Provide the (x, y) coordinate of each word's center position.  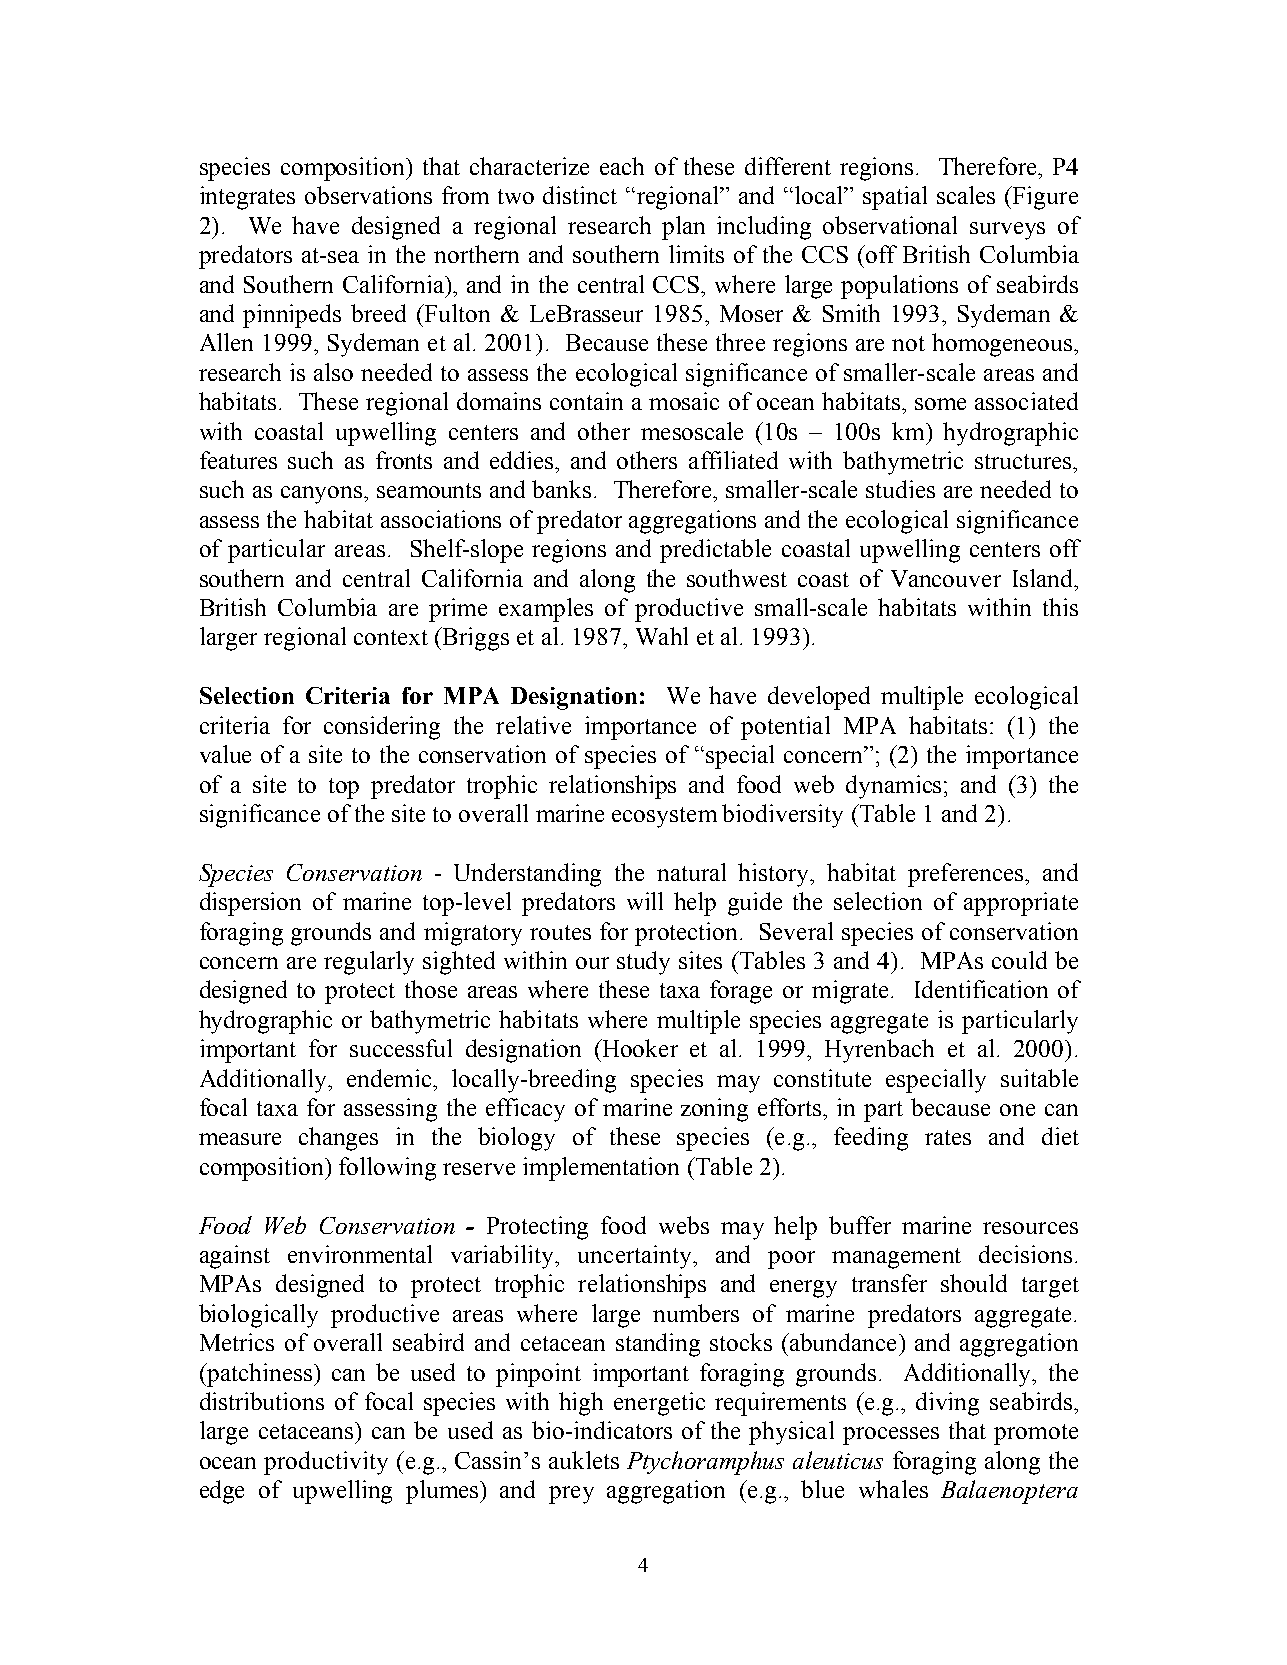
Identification (981, 989)
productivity (326, 1463)
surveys (1007, 231)
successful (401, 1048)
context (391, 637)
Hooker (639, 1048)
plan (683, 228)
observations (368, 195)
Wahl (662, 636)
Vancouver (946, 578)
